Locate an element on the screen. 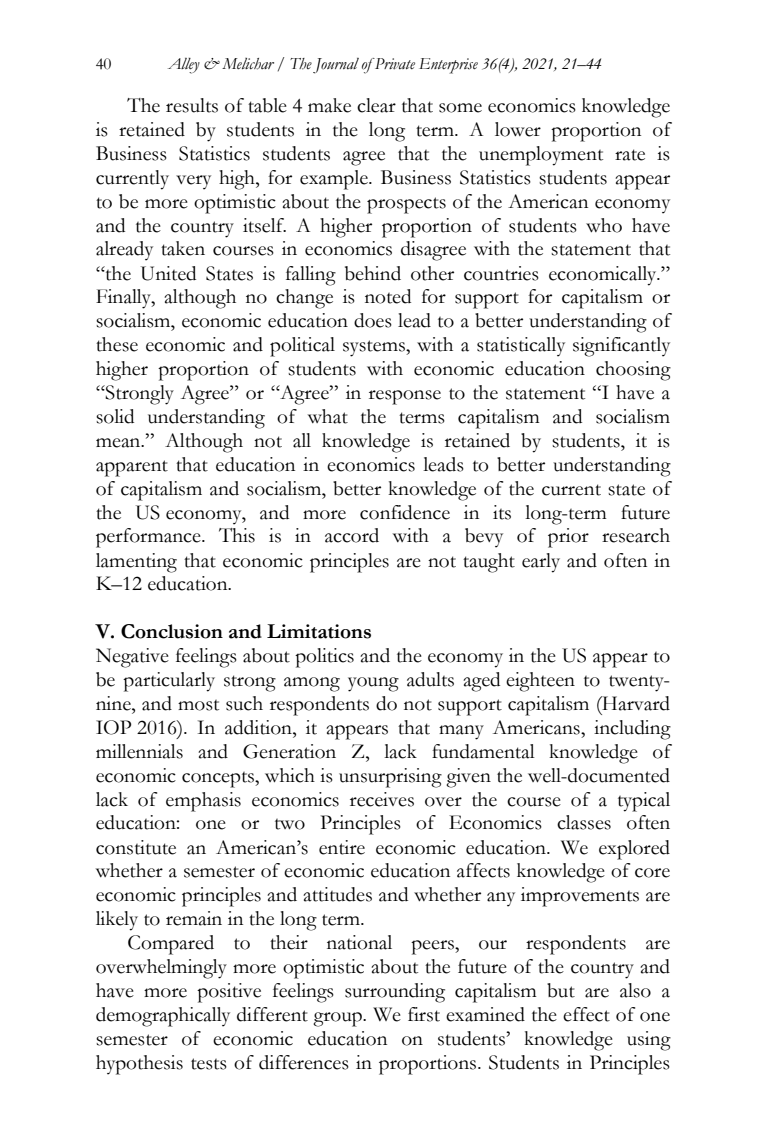 Image resolution: width=766 pixels, height=1148 pixels. prior is located at coordinates (568, 538).
